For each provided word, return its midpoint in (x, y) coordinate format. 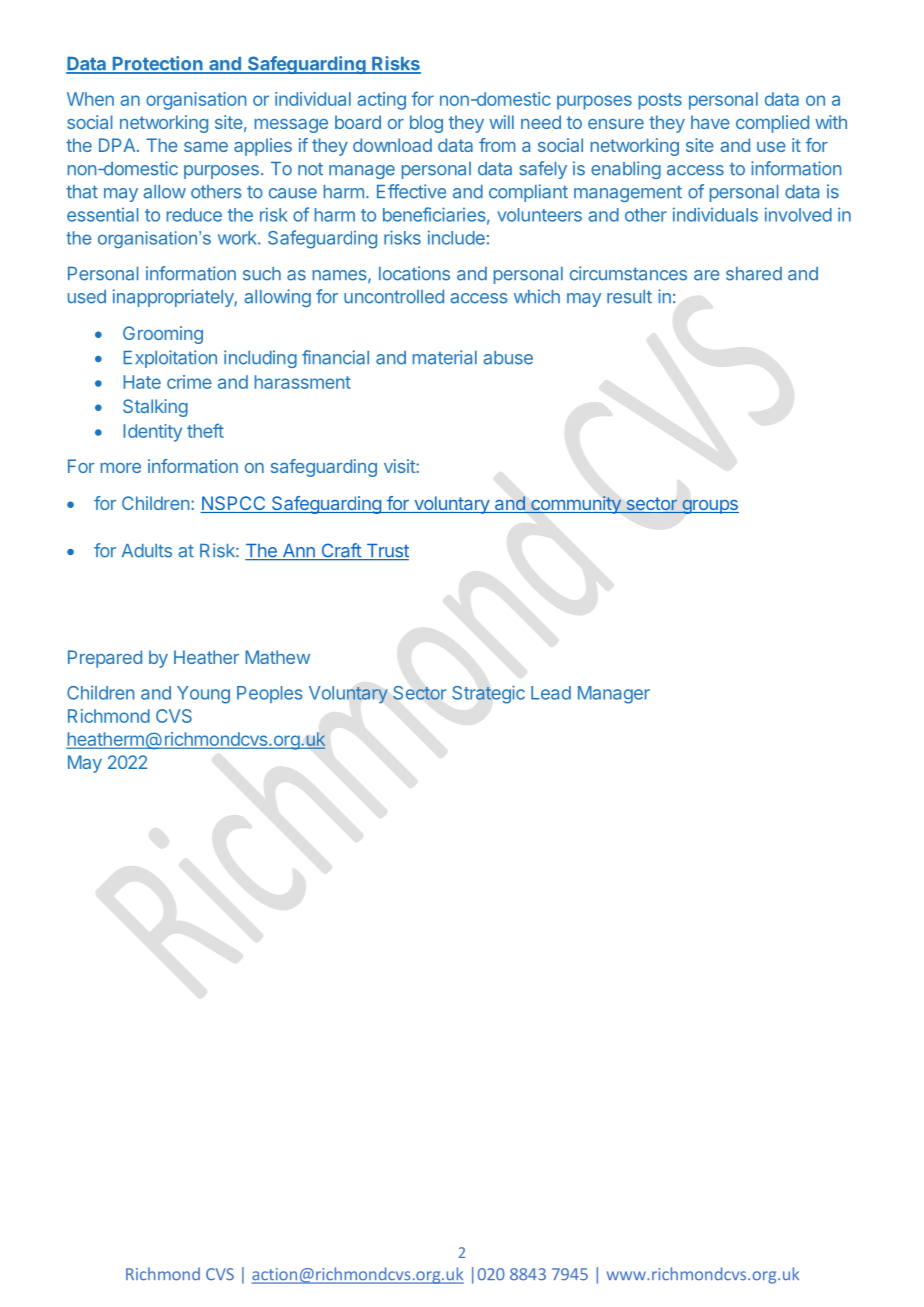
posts (660, 101)
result (629, 297)
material (445, 357)
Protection (157, 64)
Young (203, 695)
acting (381, 101)
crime (189, 382)
